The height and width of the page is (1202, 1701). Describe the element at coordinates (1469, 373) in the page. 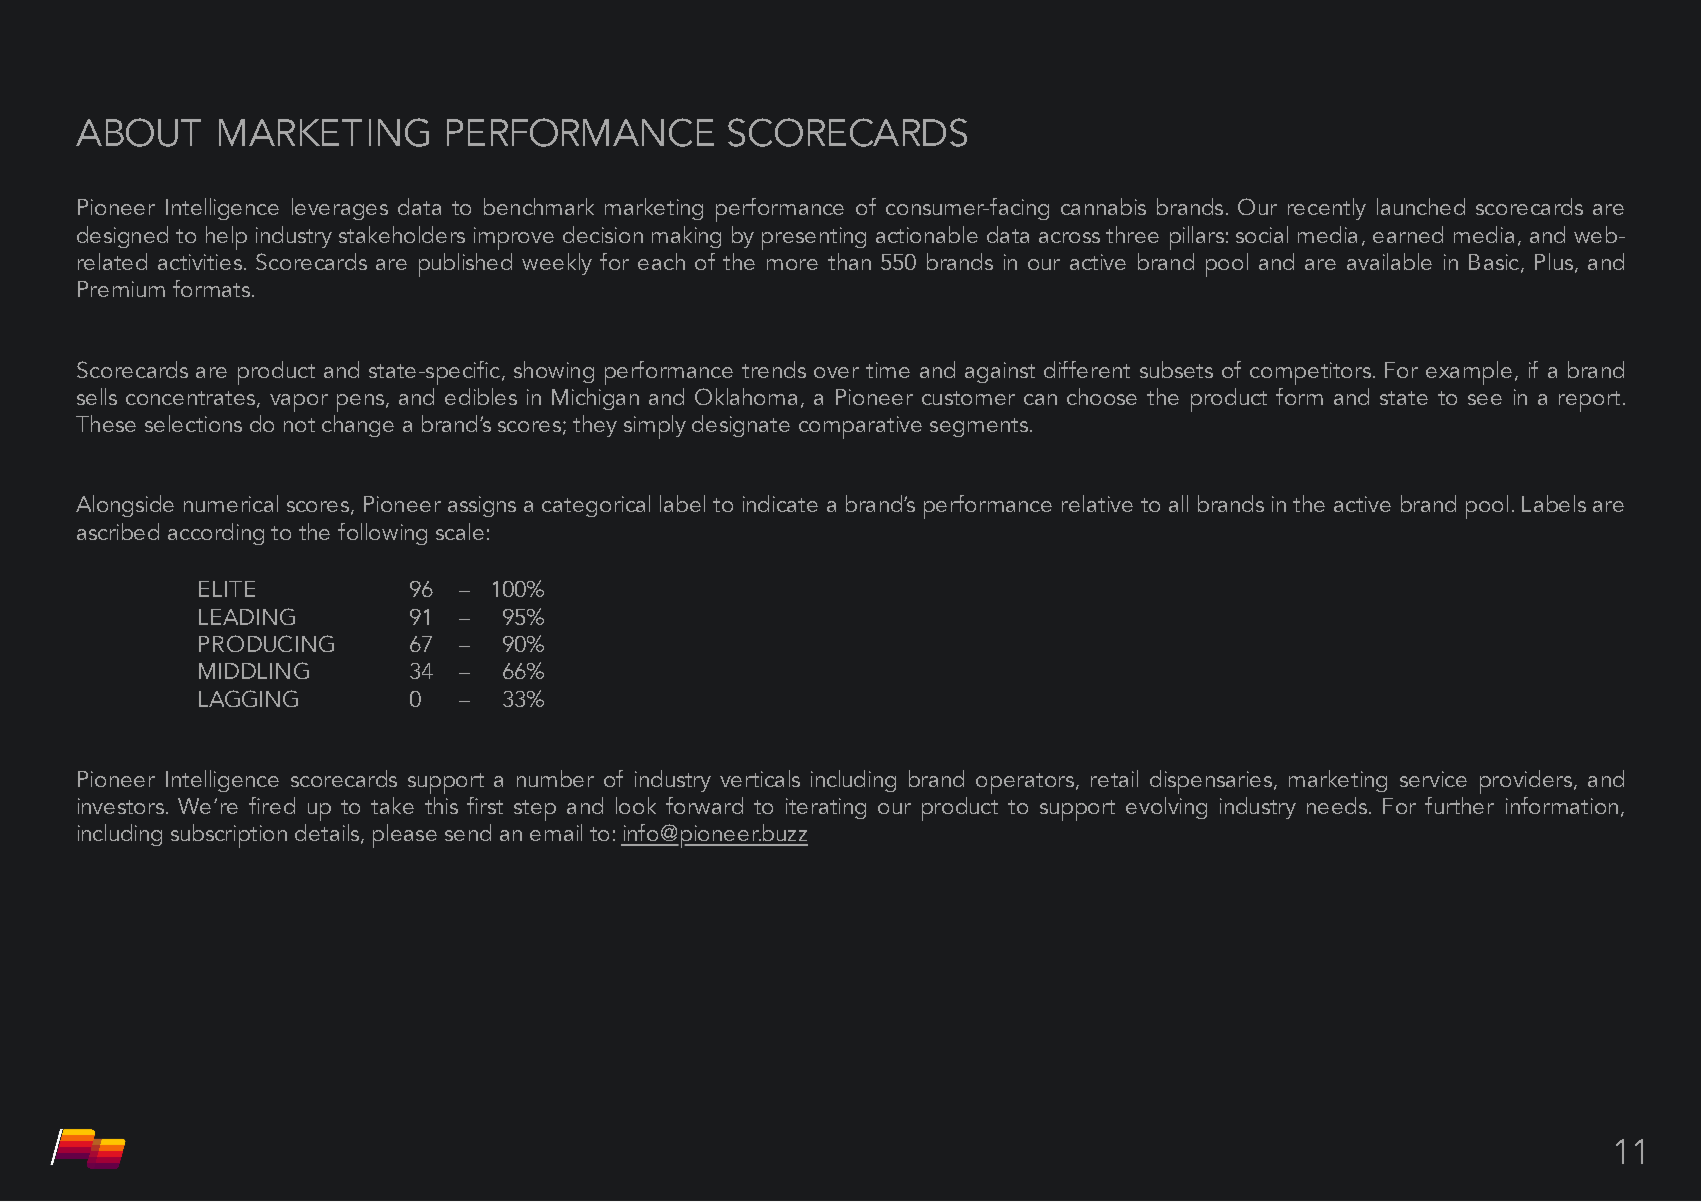

I see `example` at that location.
